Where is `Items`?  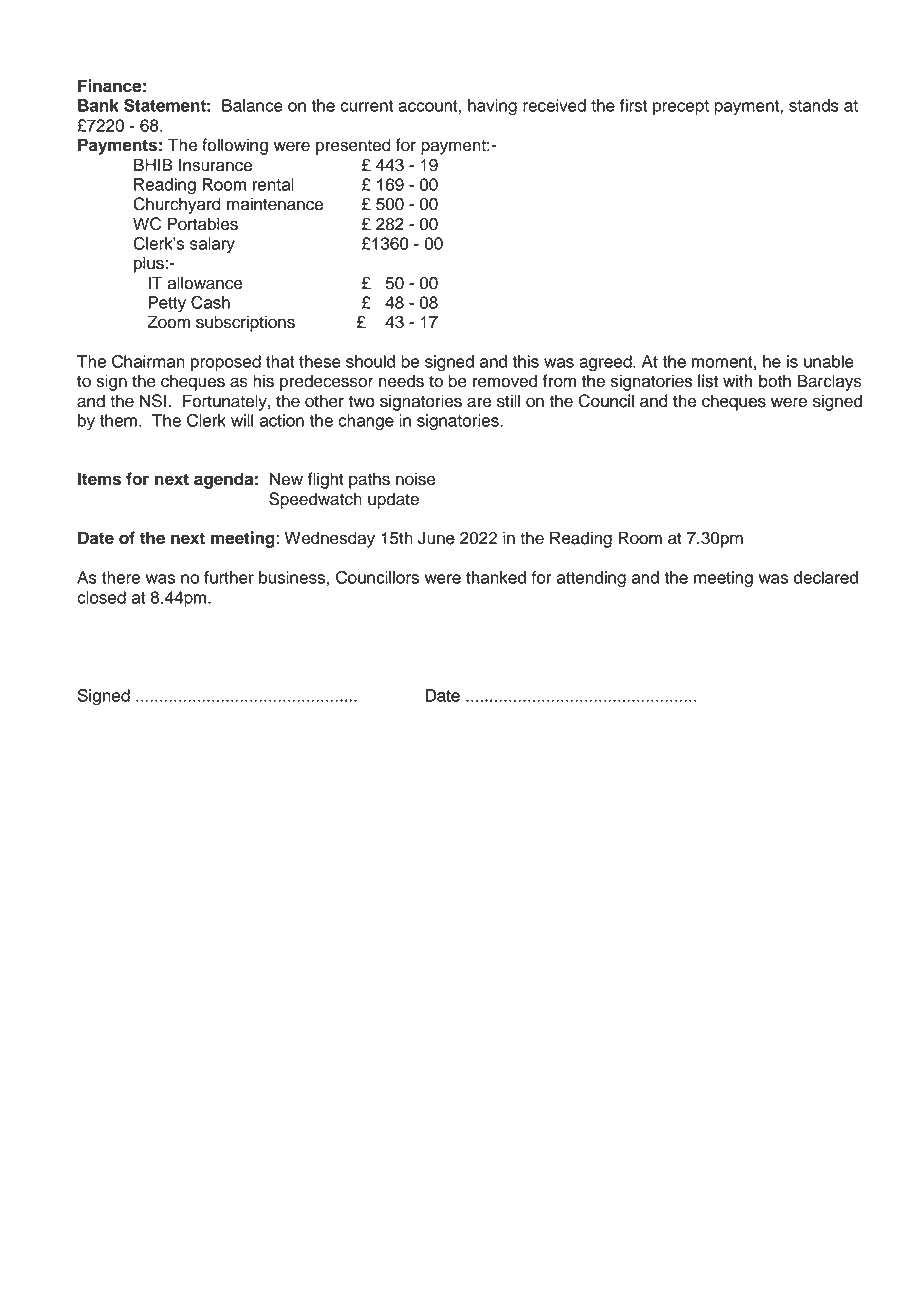 Items is located at coordinates (99, 479).
